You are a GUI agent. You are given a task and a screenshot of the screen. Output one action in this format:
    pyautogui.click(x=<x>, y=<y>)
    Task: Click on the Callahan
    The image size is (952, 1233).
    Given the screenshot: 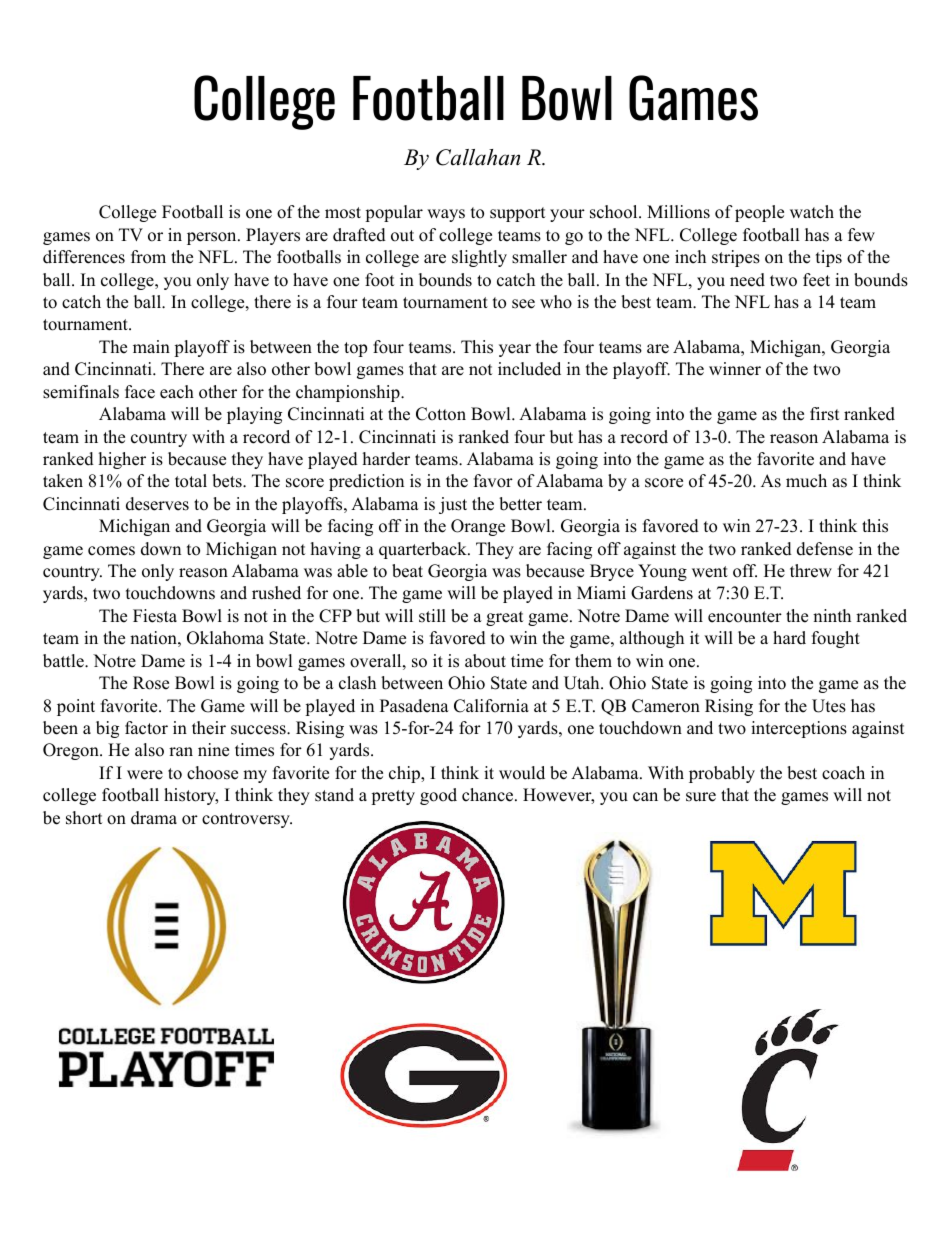 What is the action you would take?
    pyautogui.click(x=478, y=157)
